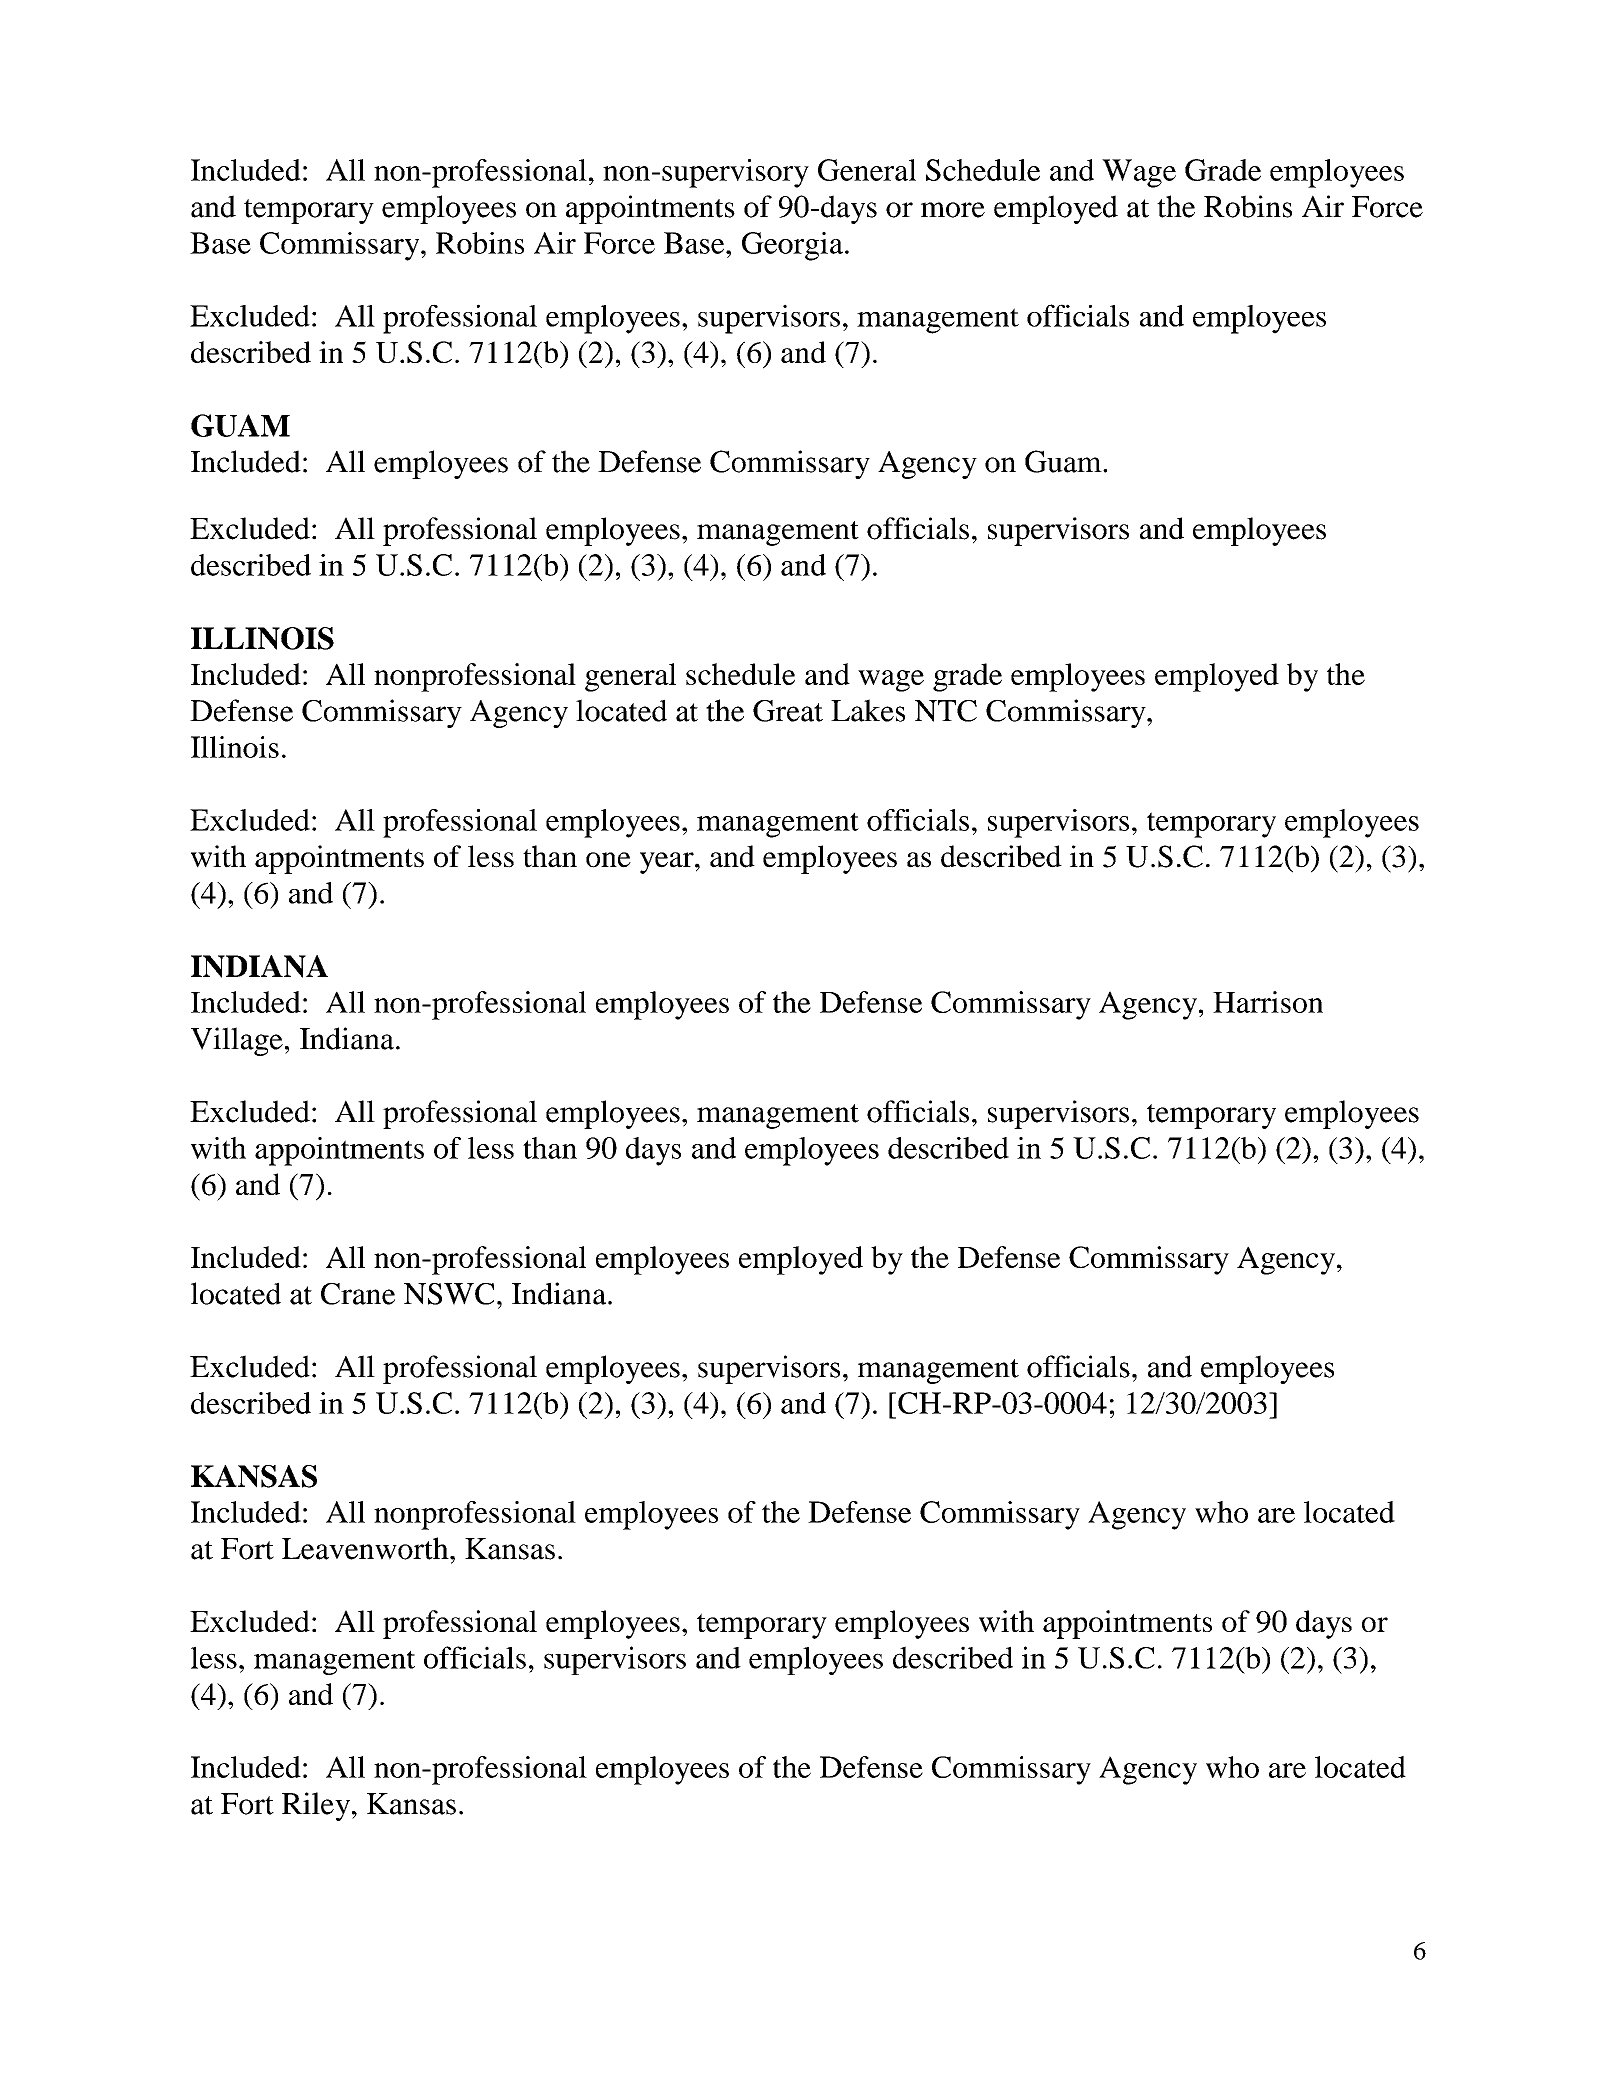 This document has height=2091, width=1616. What do you see at coordinates (868, 710) in the document?
I see `Lakes` at bounding box center [868, 710].
